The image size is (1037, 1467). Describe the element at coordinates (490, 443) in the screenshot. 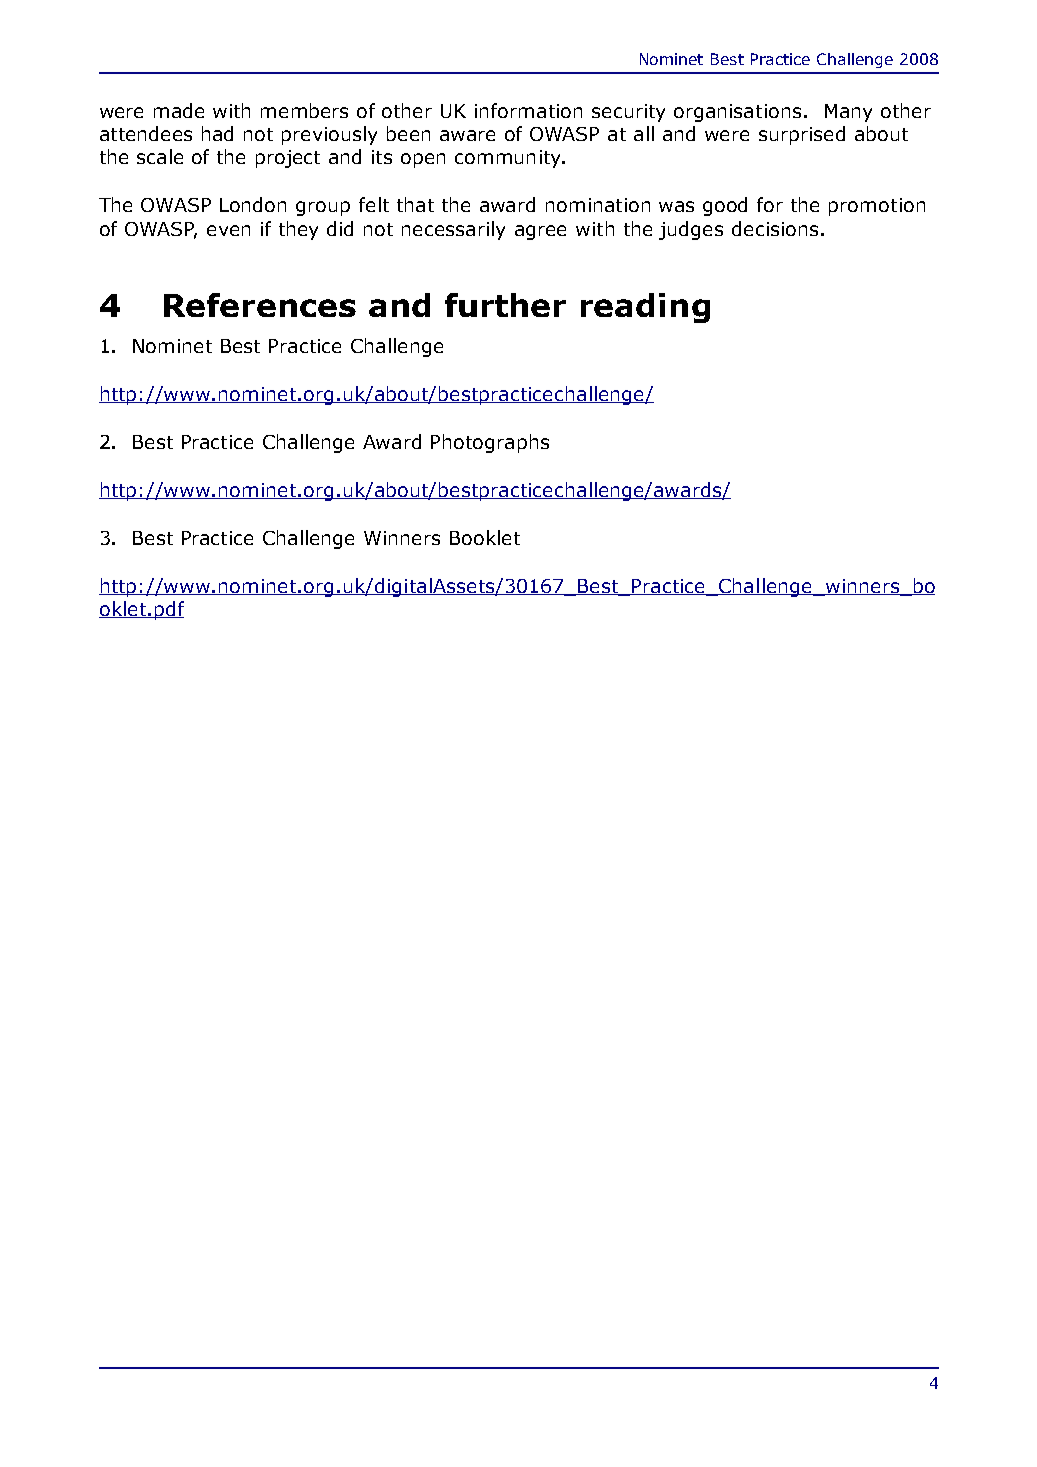

I see `Photographs` at that location.
